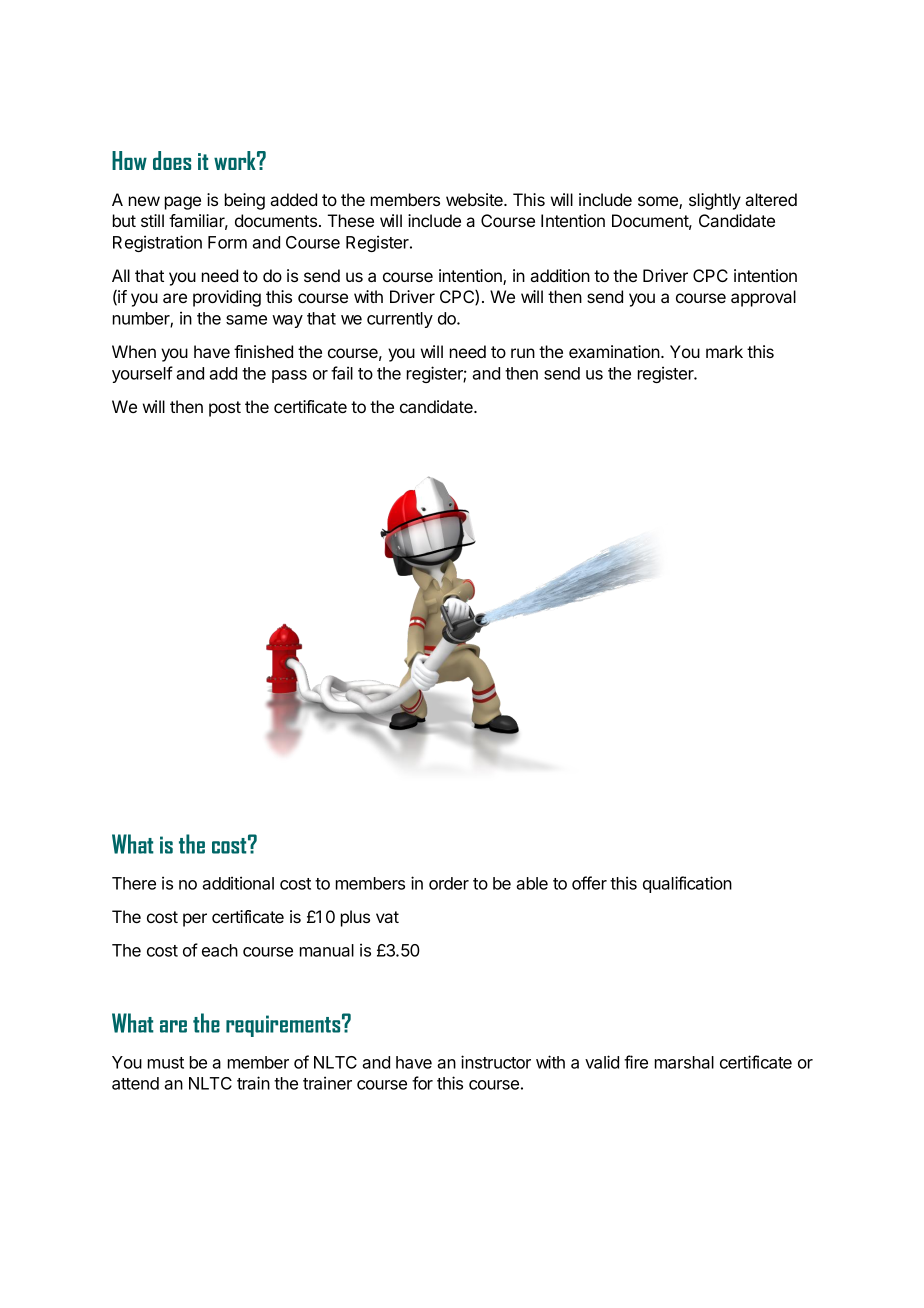  What do you see at coordinates (589, 883) in the screenshot?
I see `offer` at bounding box center [589, 883].
